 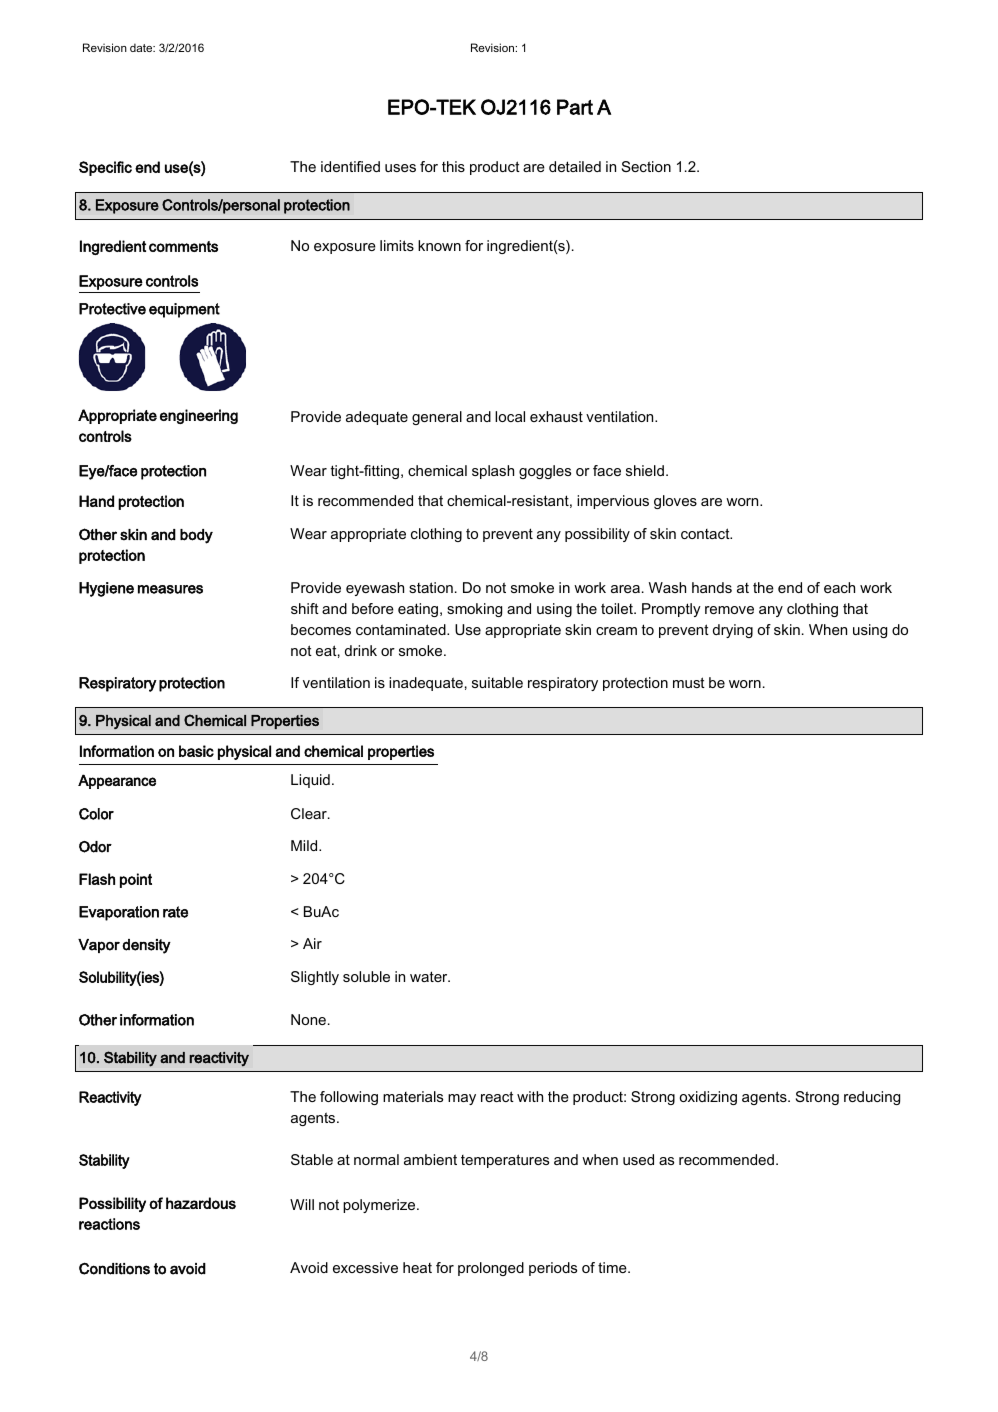 What do you see at coordinates (733, 631) in the screenshot?
I see `drying` at bounding box center [733, 631].
